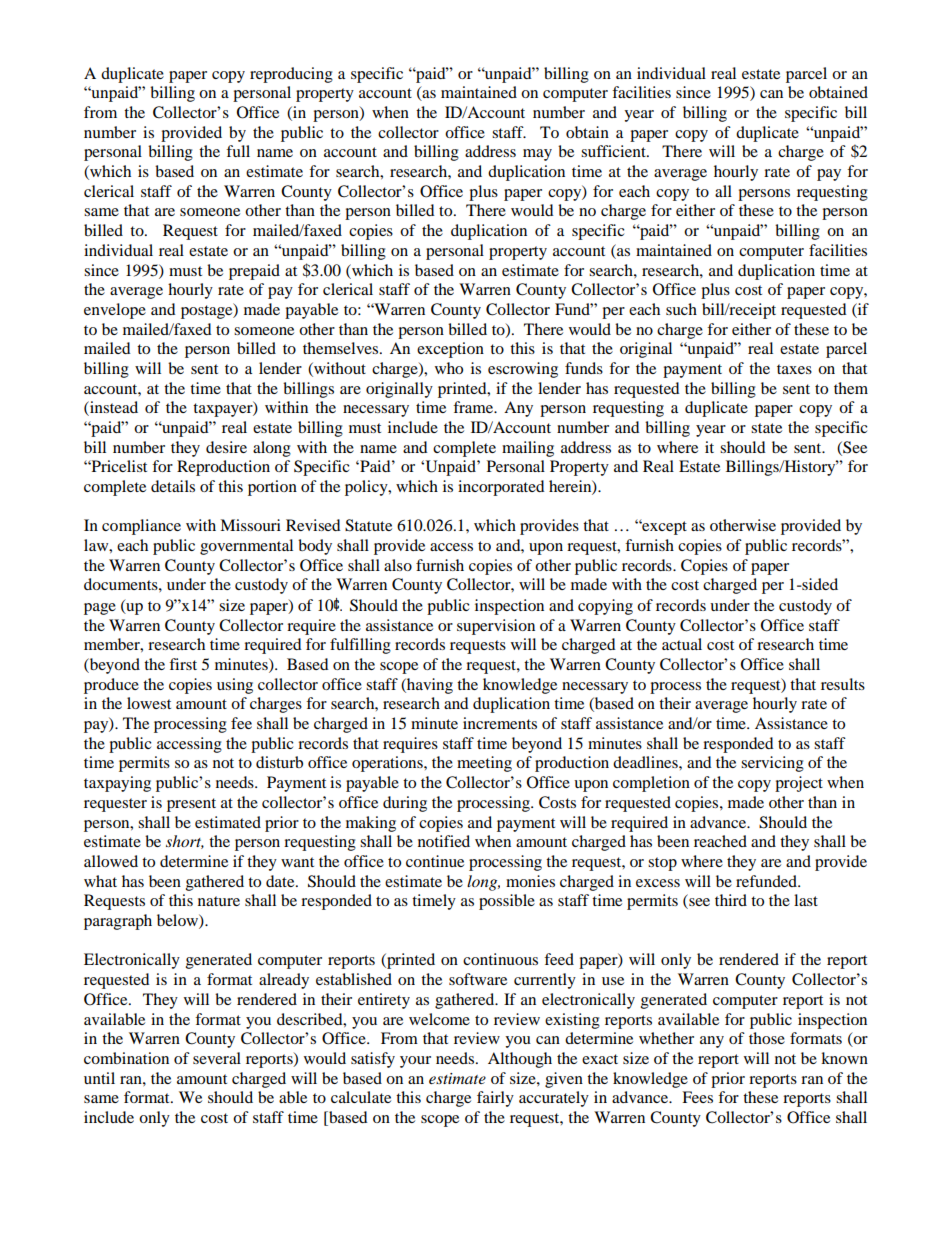 Image resolution: width=952 pixels, height=1233 pixels. I want to click on may, so click(537, 155).
